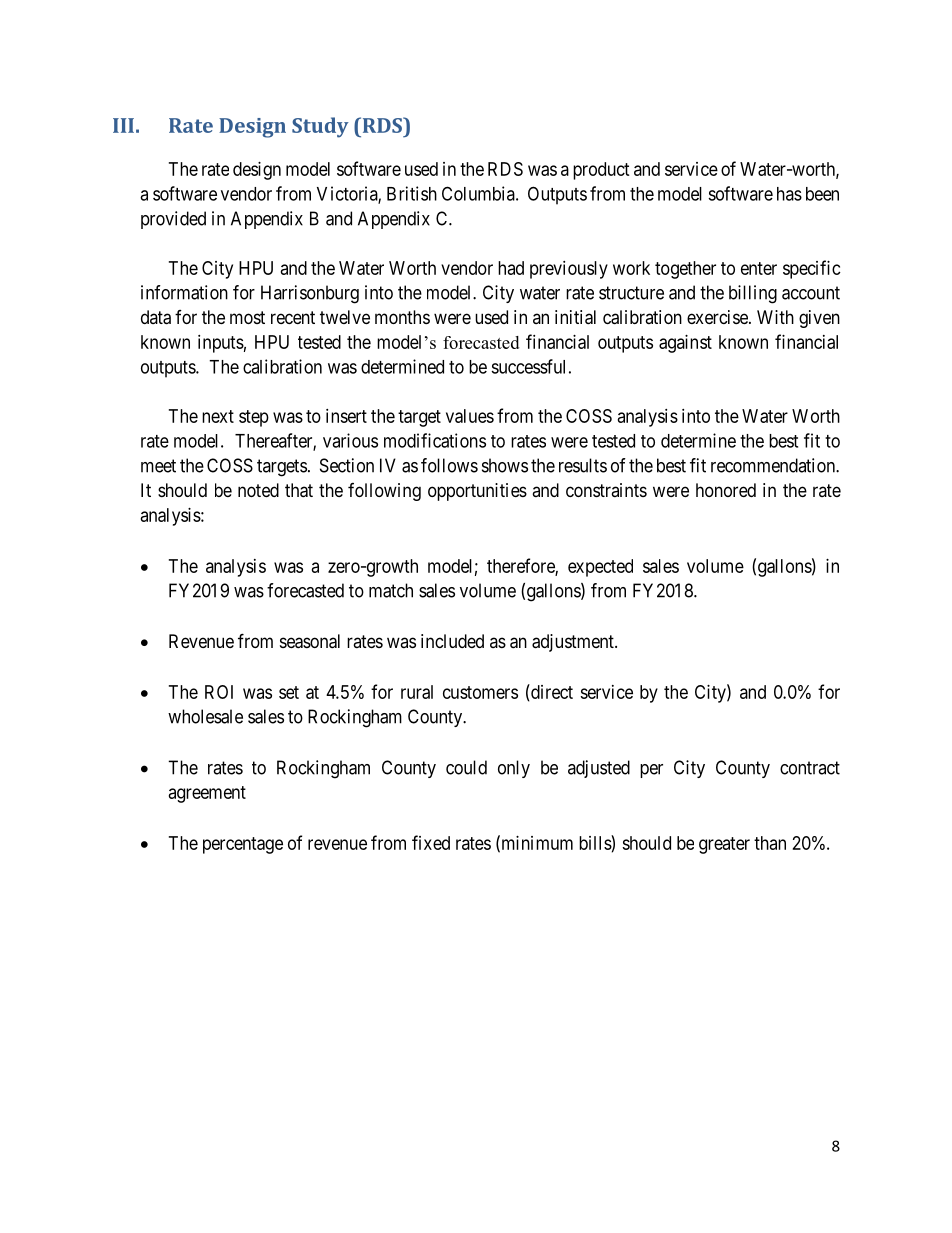  I want to click on III, so click(123, 125).
